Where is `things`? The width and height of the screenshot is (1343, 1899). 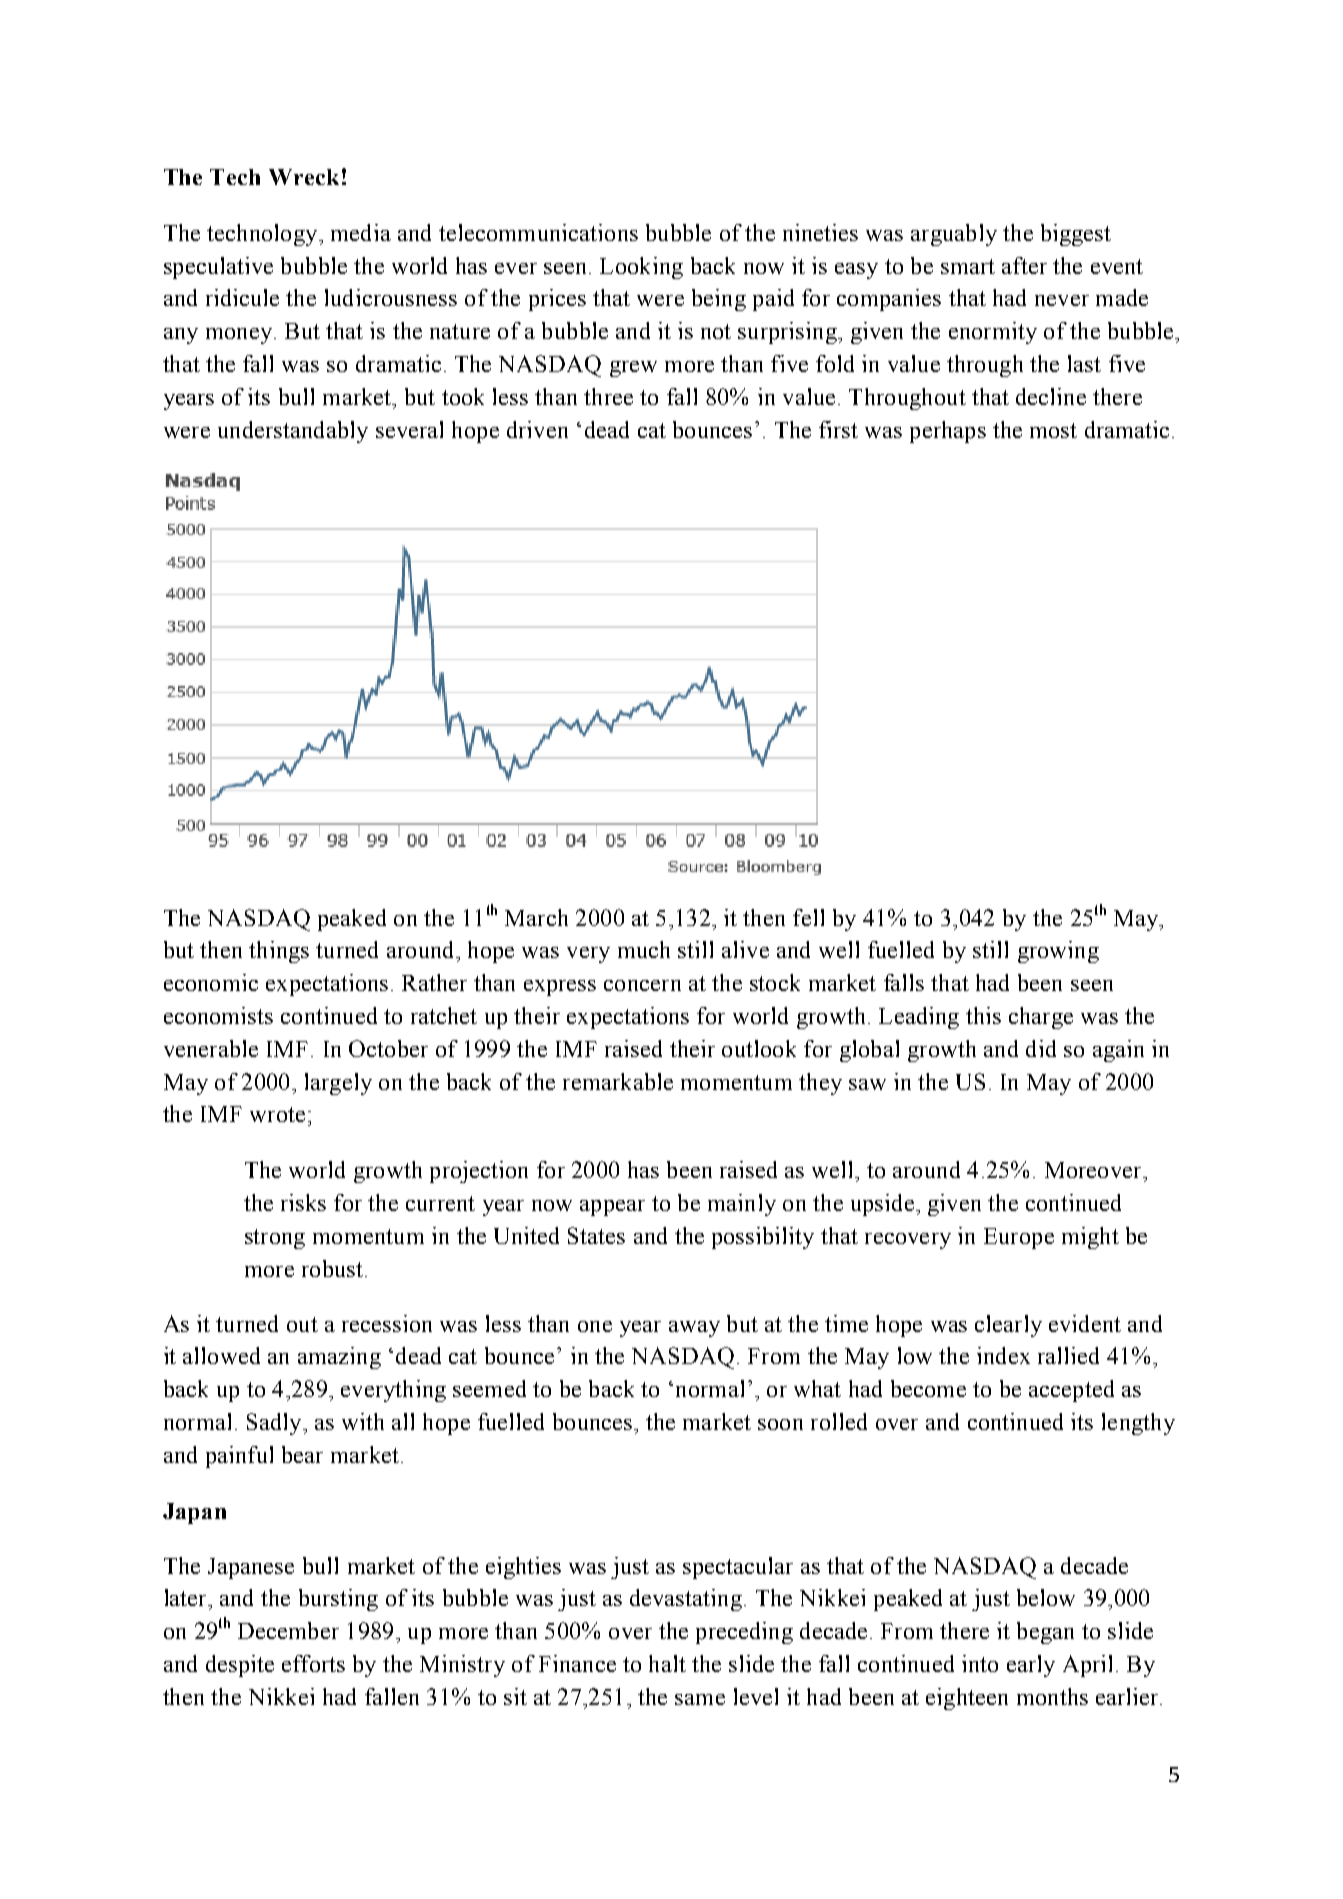 things is located at coordinates (279, 952).
